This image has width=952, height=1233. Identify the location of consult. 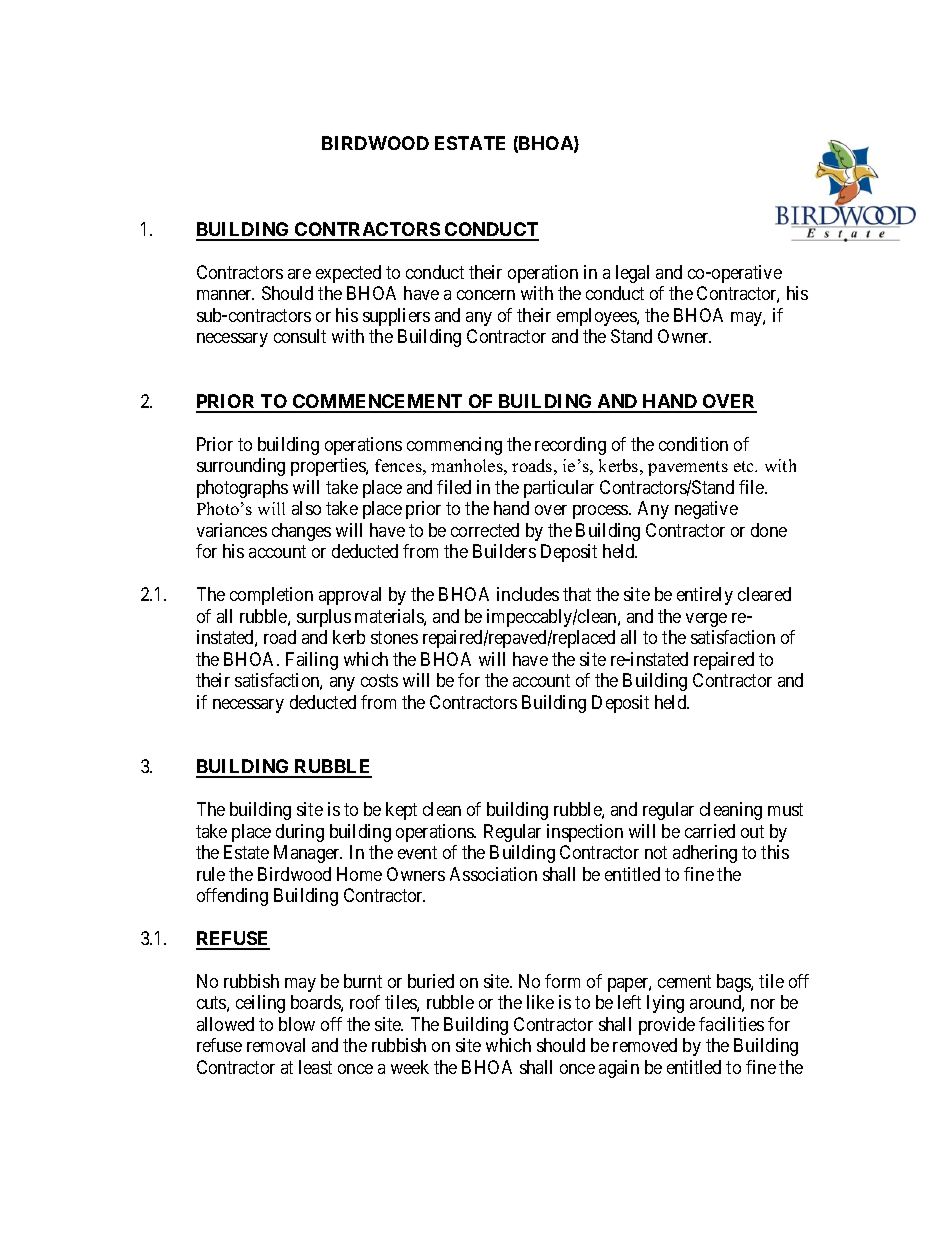
(300, 336).
